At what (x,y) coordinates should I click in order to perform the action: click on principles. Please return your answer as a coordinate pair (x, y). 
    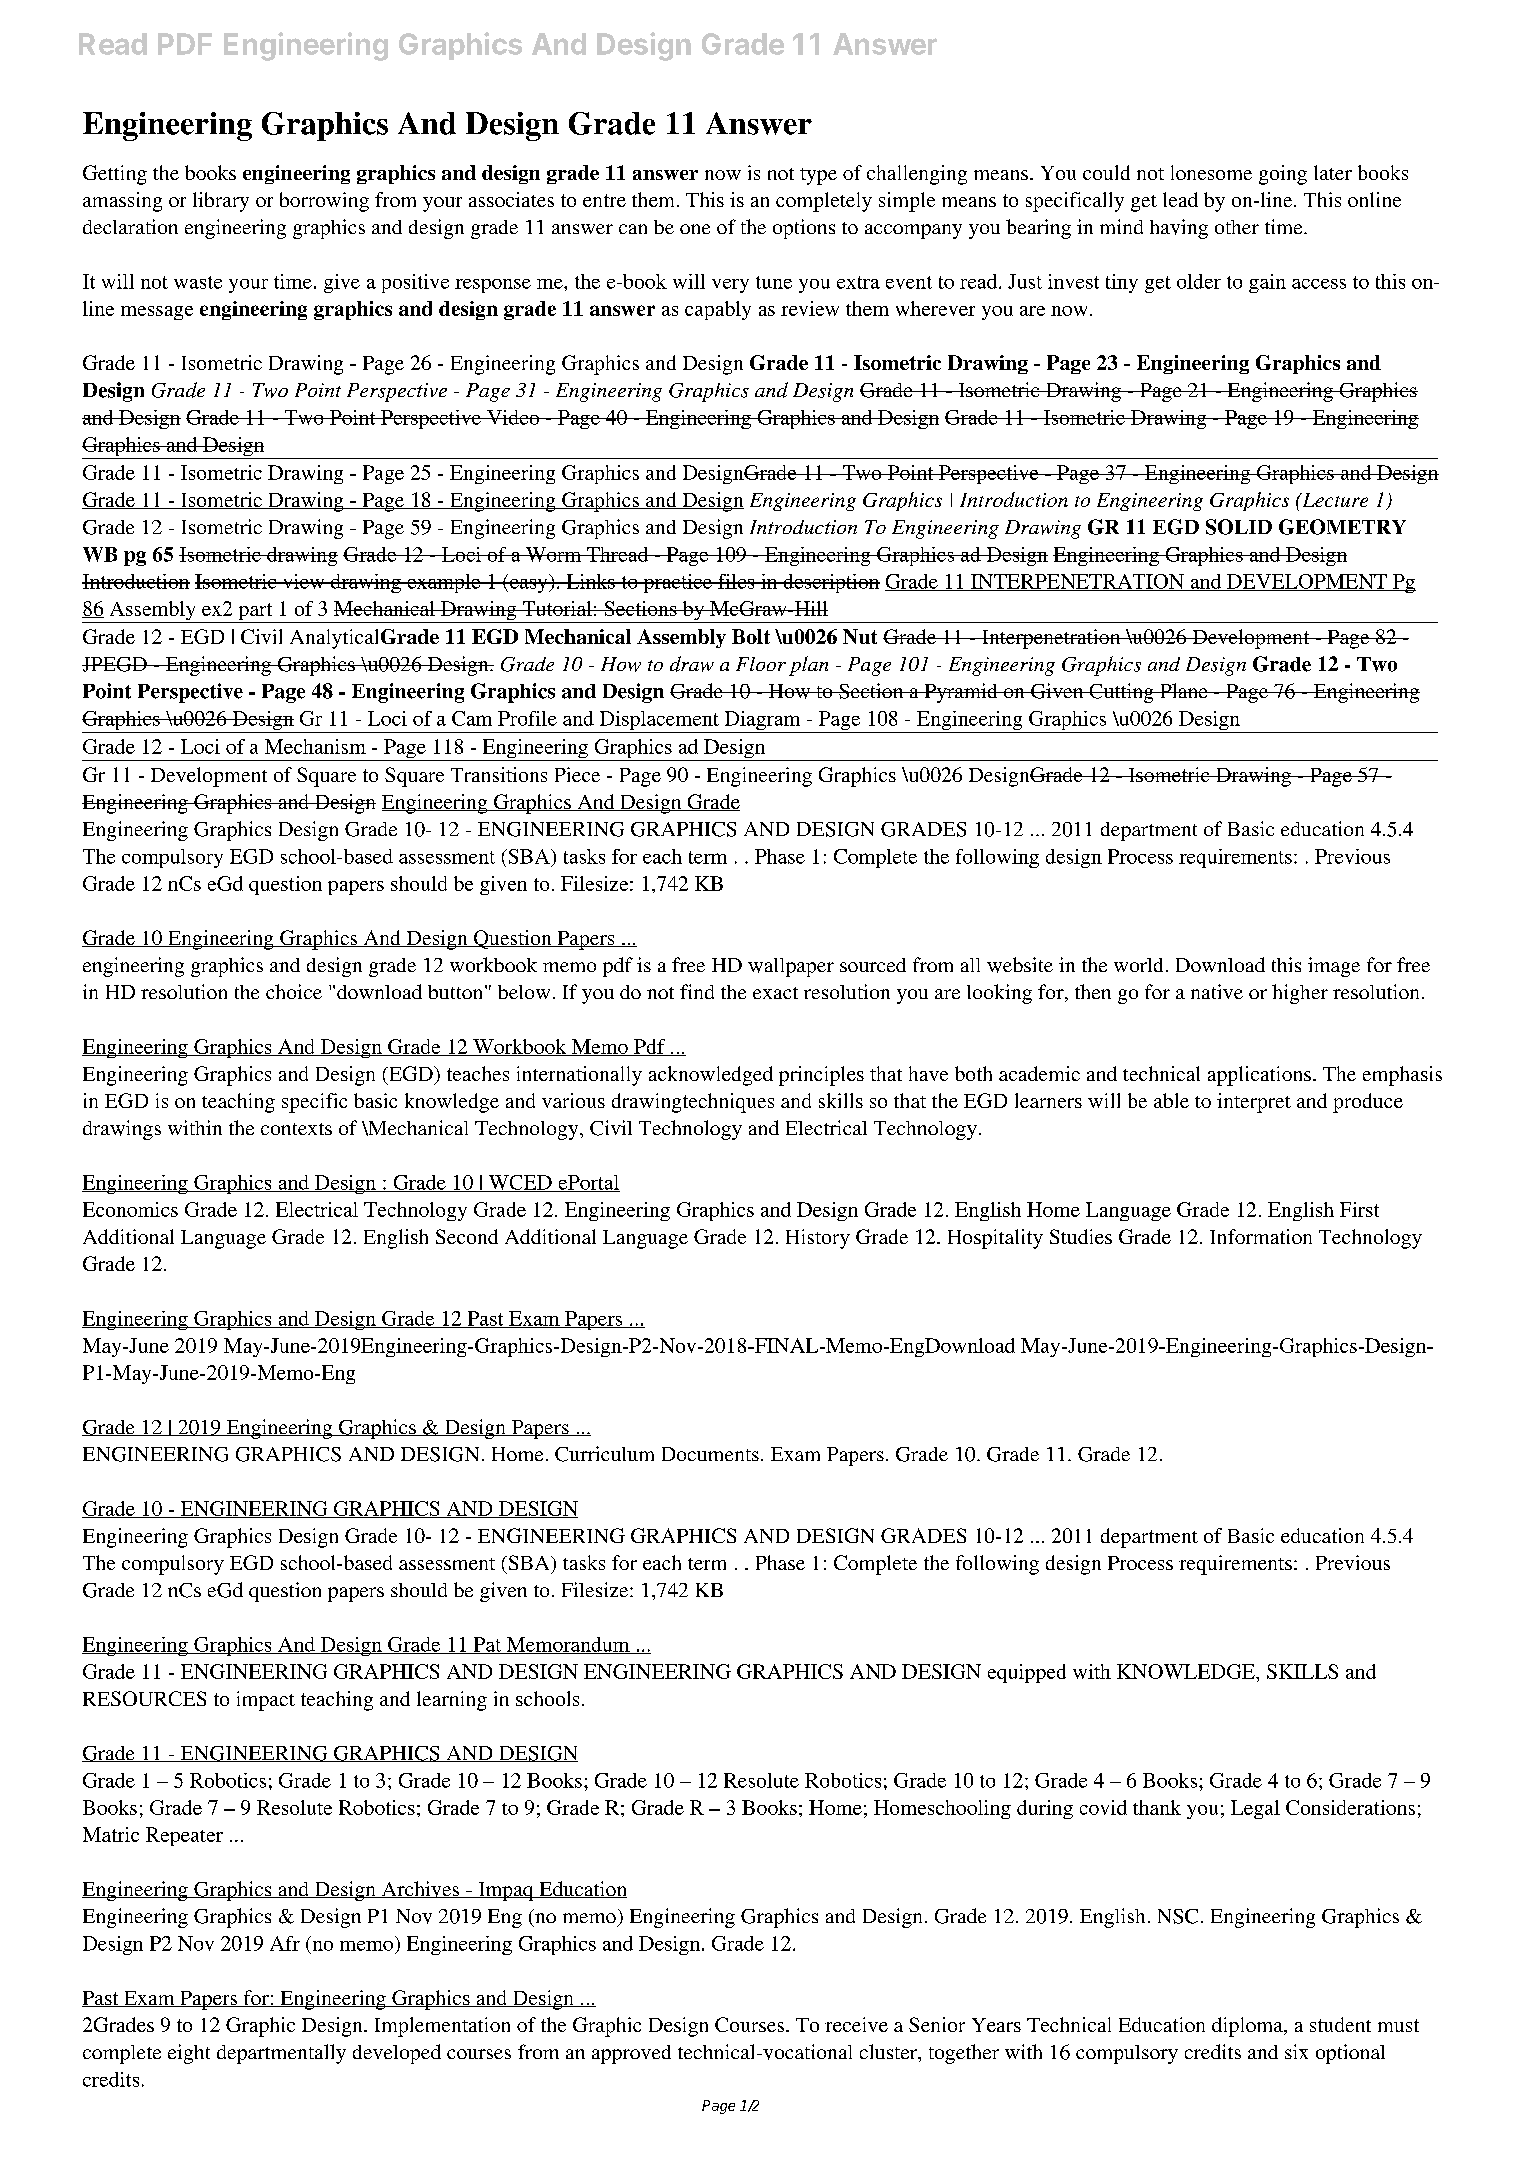
    Looking at the image, I should click on (821, 1076).
